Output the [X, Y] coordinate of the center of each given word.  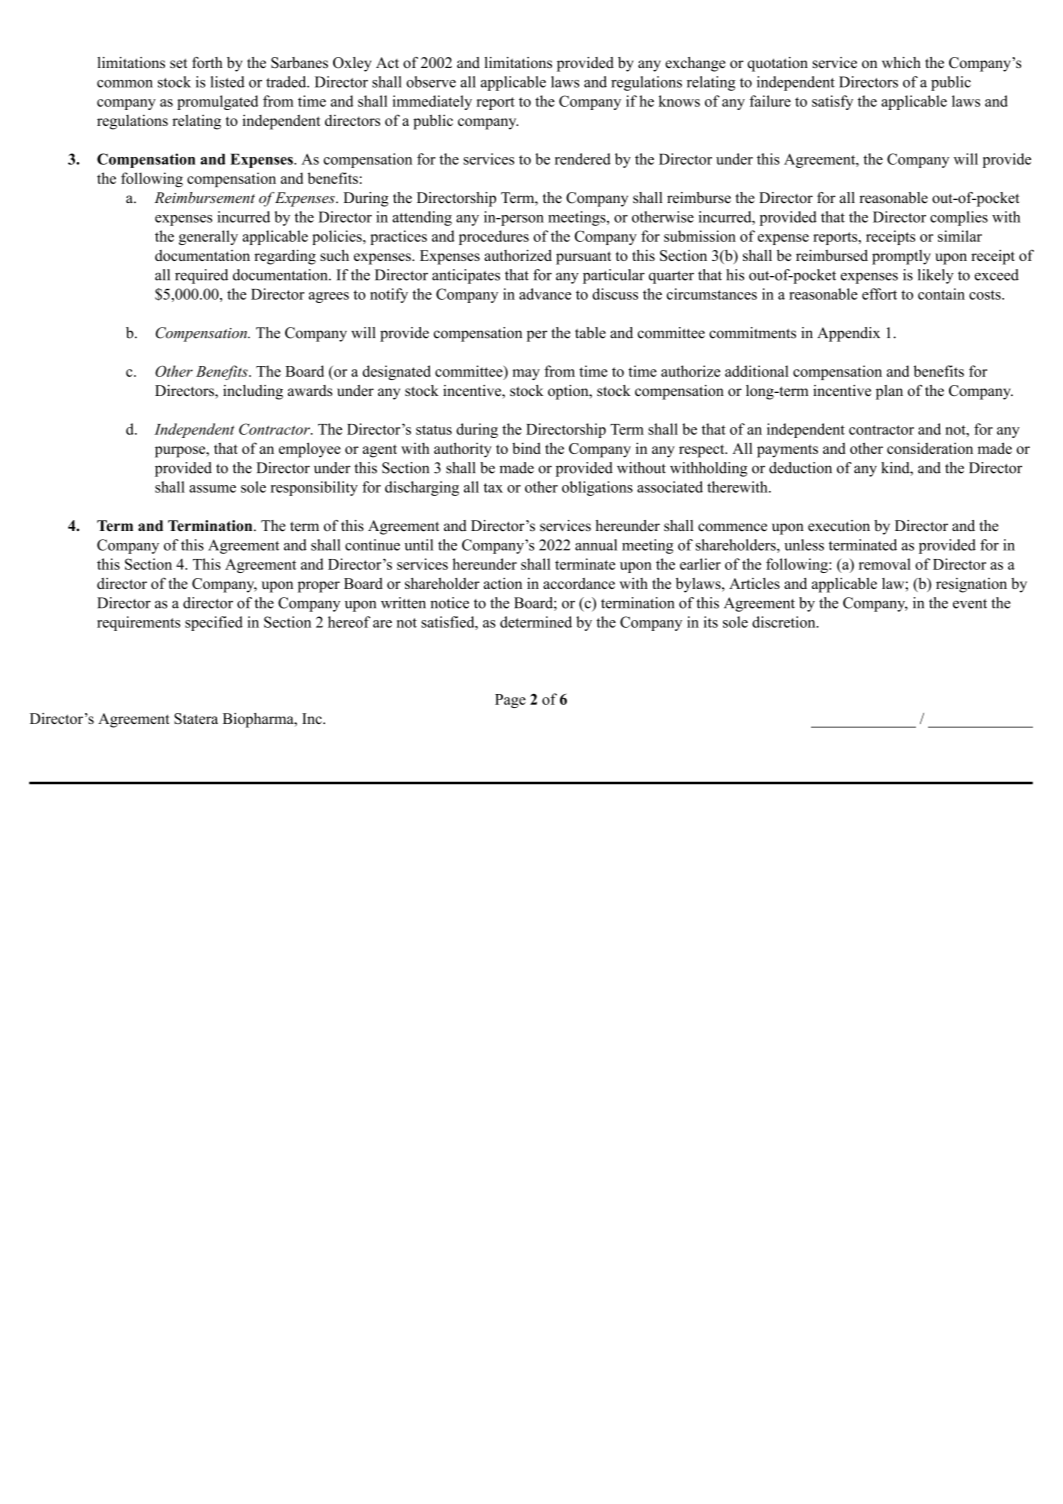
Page [510, 701]
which [901, 62]
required [201, 276]
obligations [597, 488]
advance [545, 294]
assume [212, 489]
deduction [800, 468]
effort [879, 294]
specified [214, 623]
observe [431, 82]
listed [228, 82]
